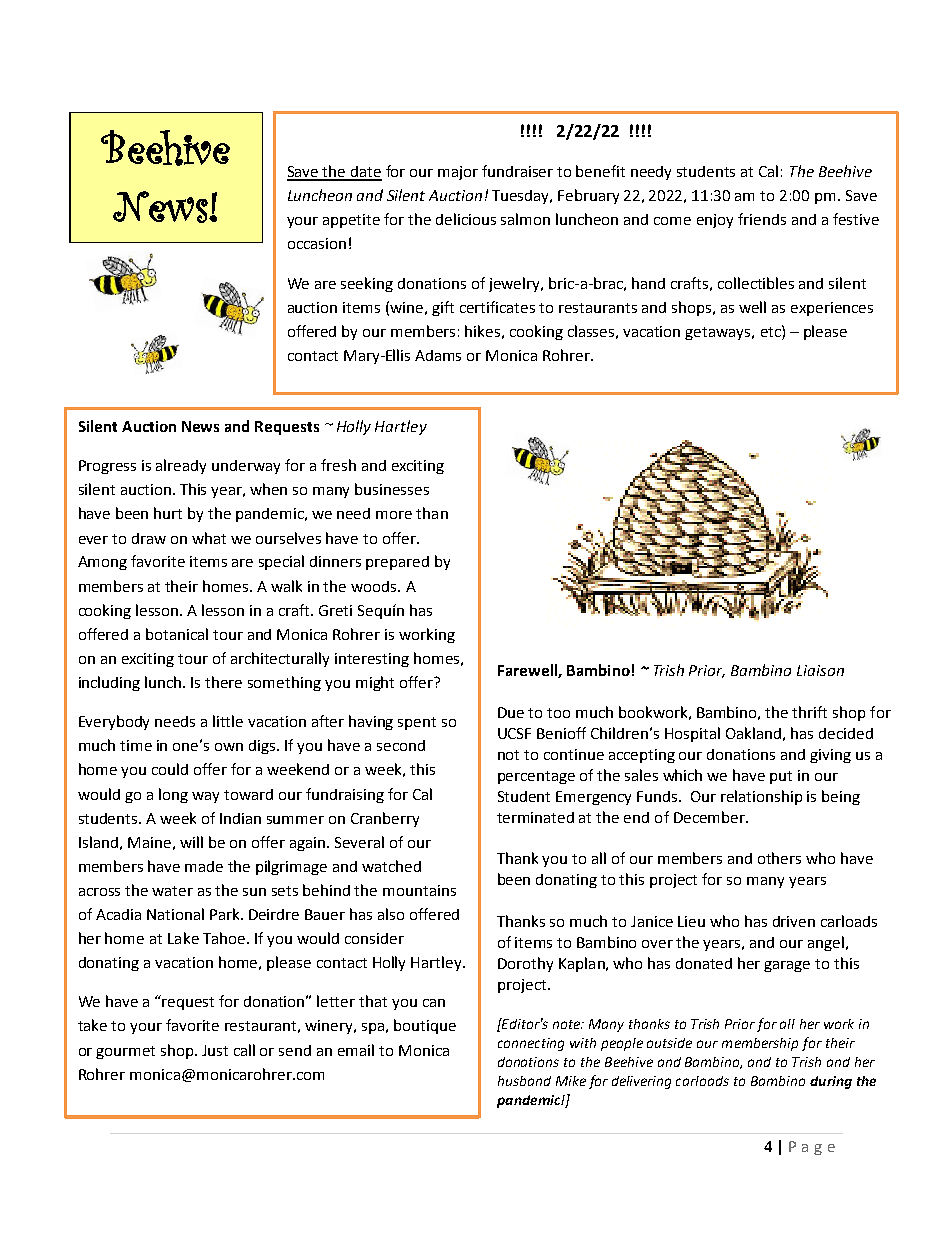  What do you see at coordinates (820, 670) in the document?
I see `Liaison` at bounding box center [820, 670].
